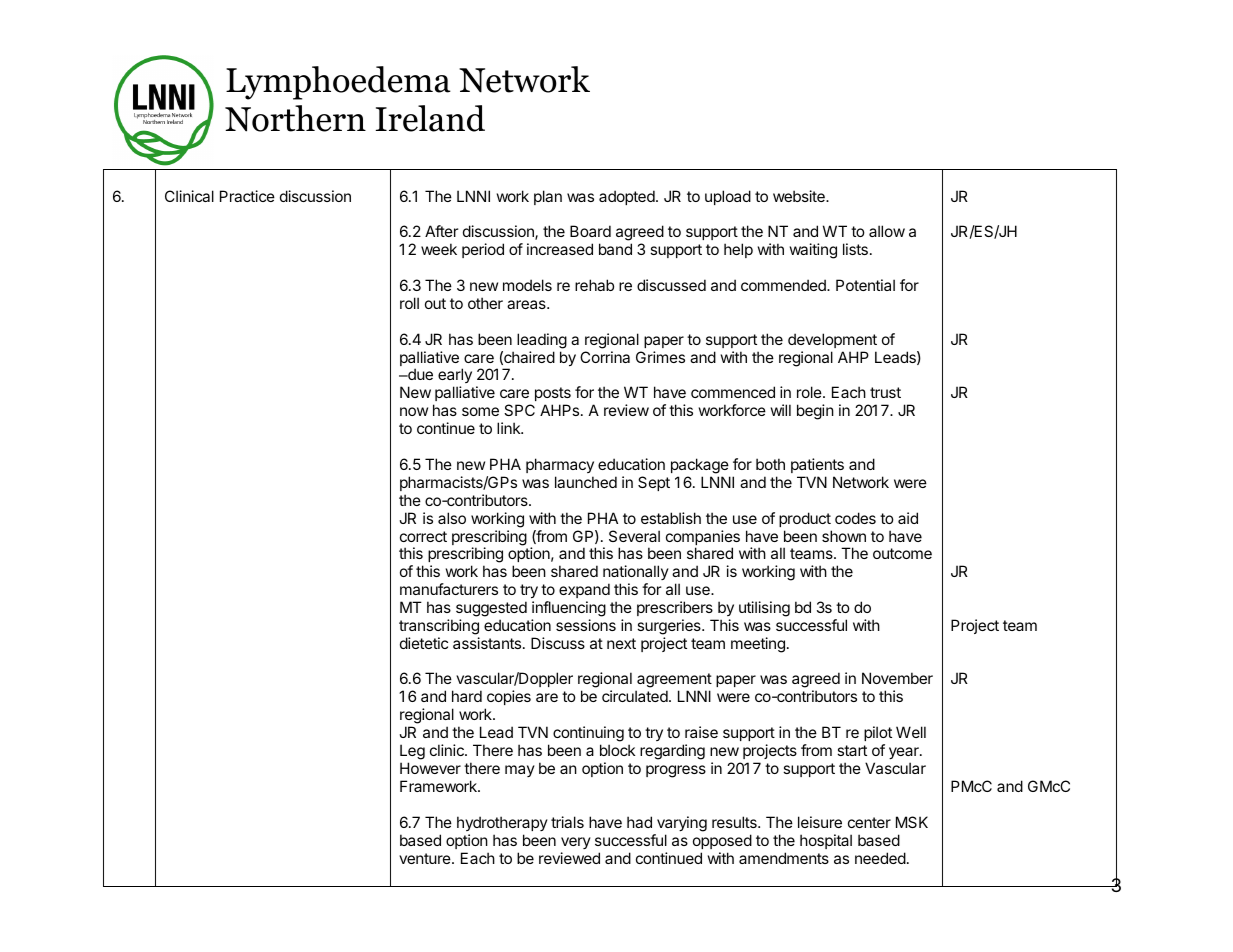  Describe the element at coordinates (800, 196) in the document. I see `website` at that location.
